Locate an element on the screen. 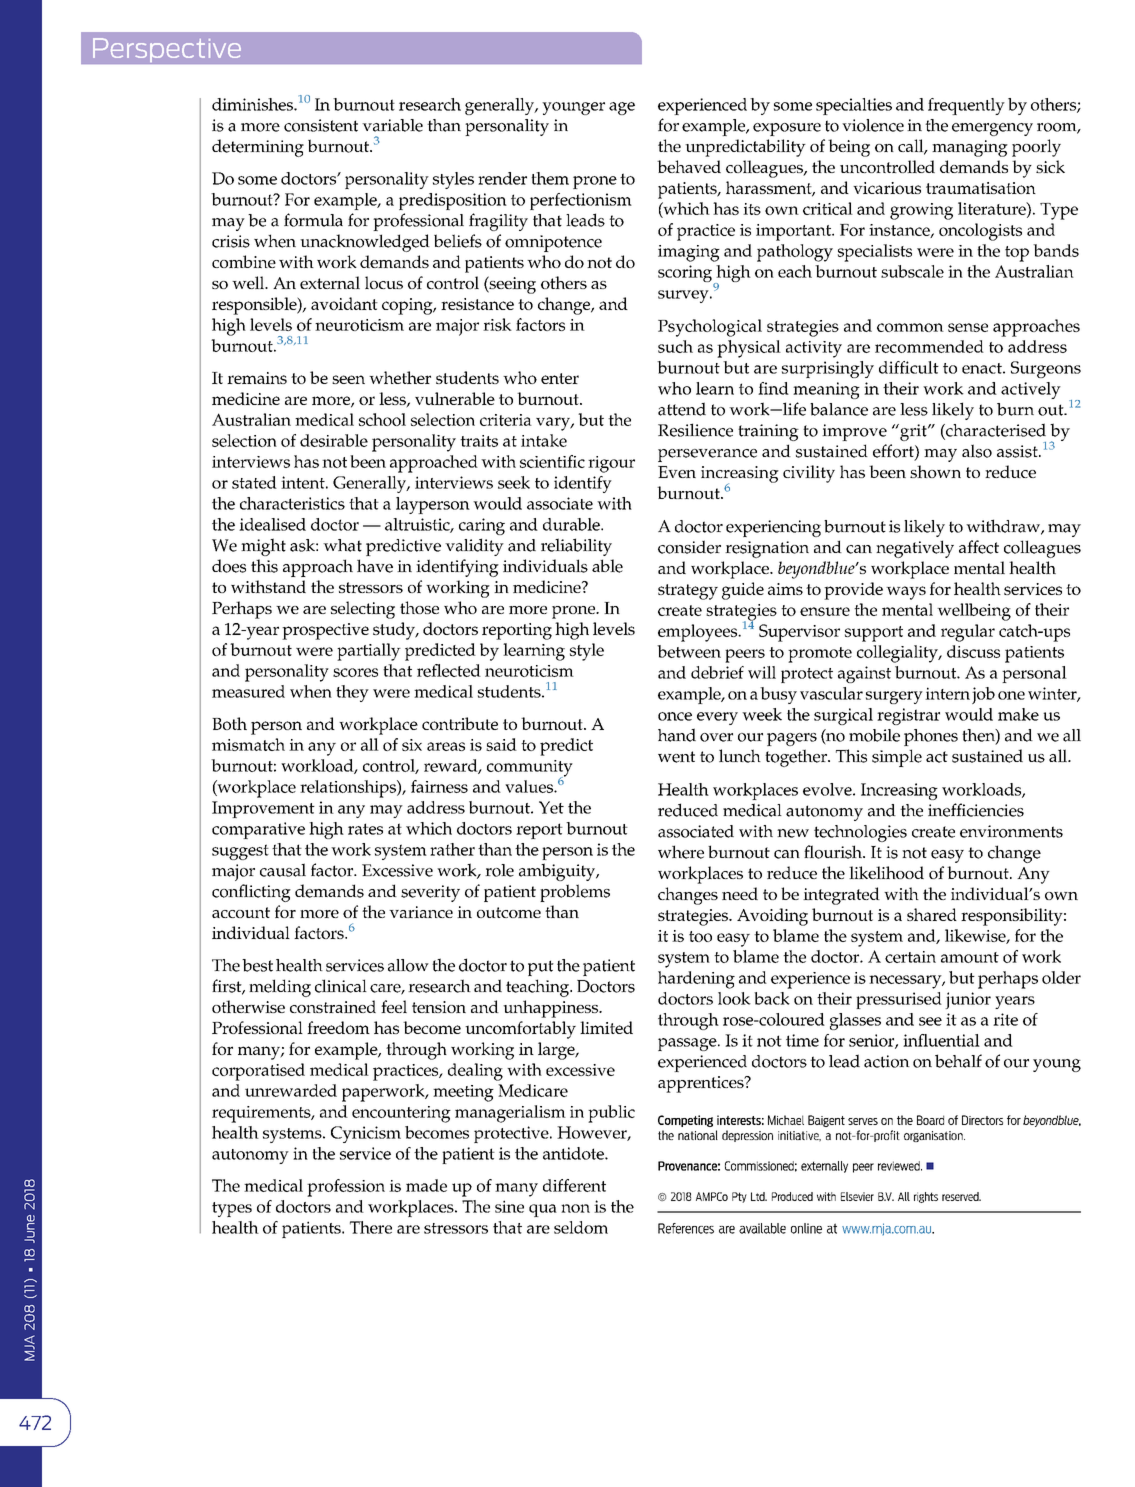  seen is located at coordinates (348, 379).
